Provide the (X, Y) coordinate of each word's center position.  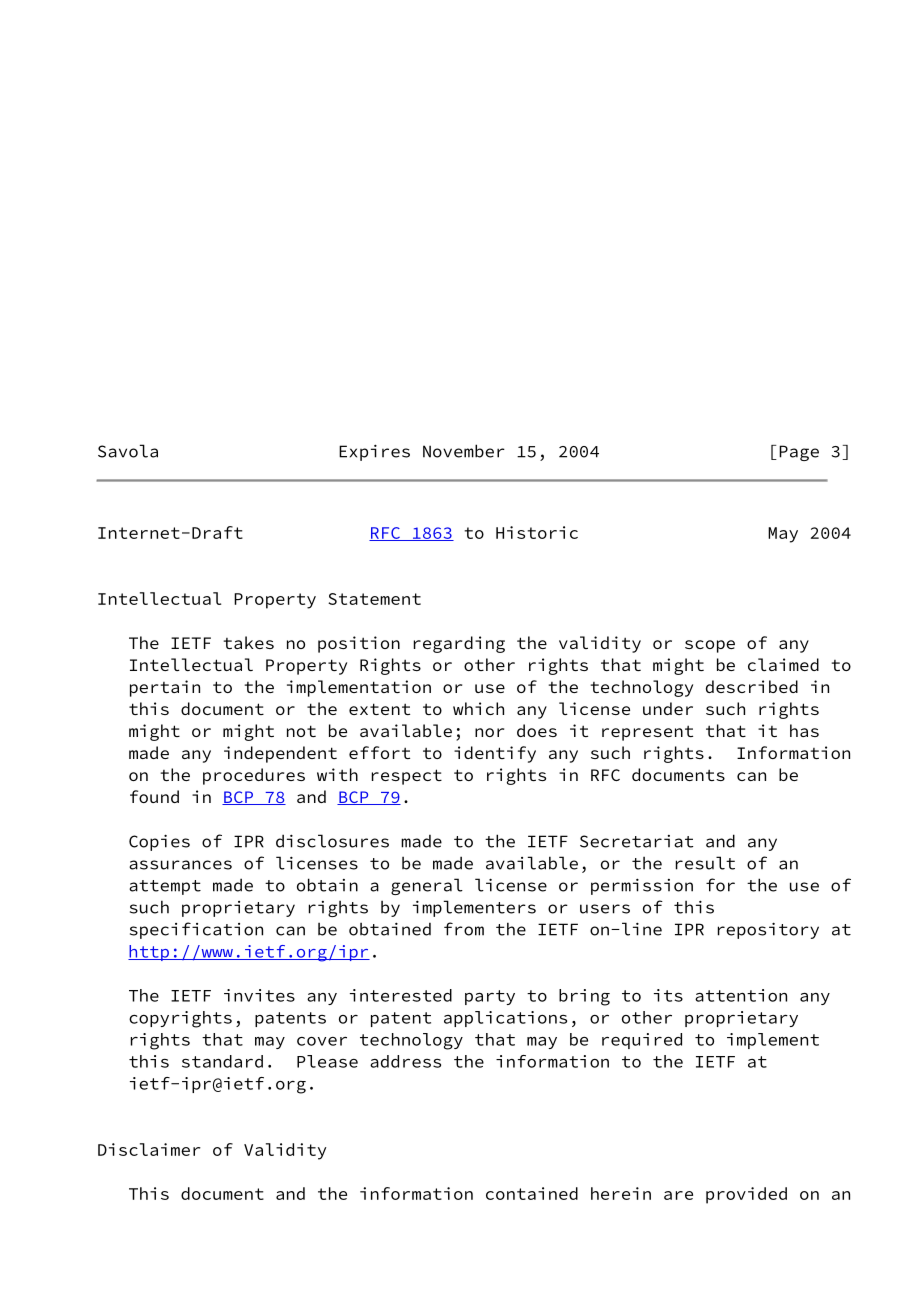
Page (799, 453)
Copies (159, 842)
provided (746, 1195)
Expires (374, 452)
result (705, 863)
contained (532, 1193)
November (464, 451)
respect (407, 777)
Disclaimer (149, 1149)
